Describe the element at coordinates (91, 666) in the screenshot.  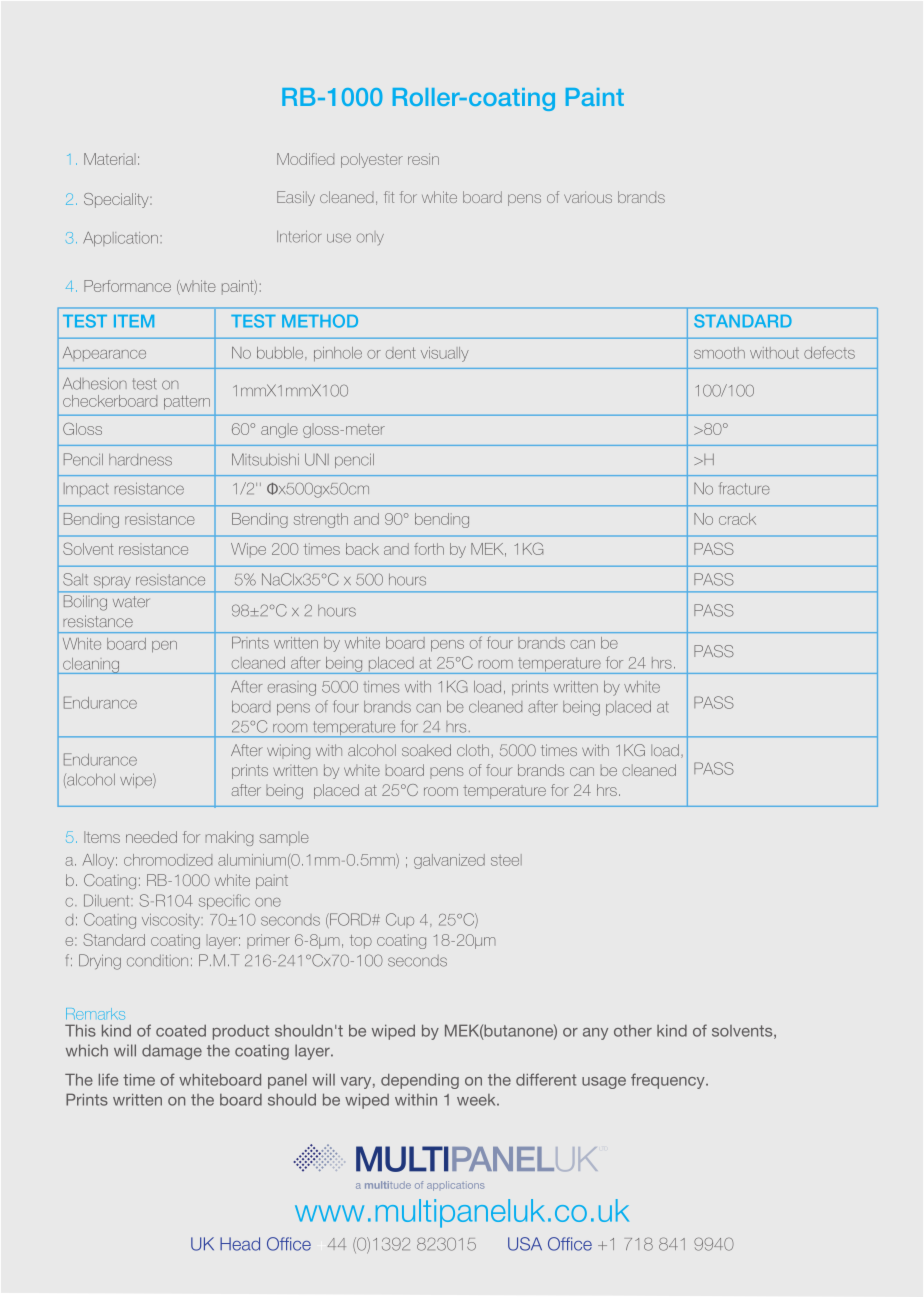
I see `cleaning` at that location.
